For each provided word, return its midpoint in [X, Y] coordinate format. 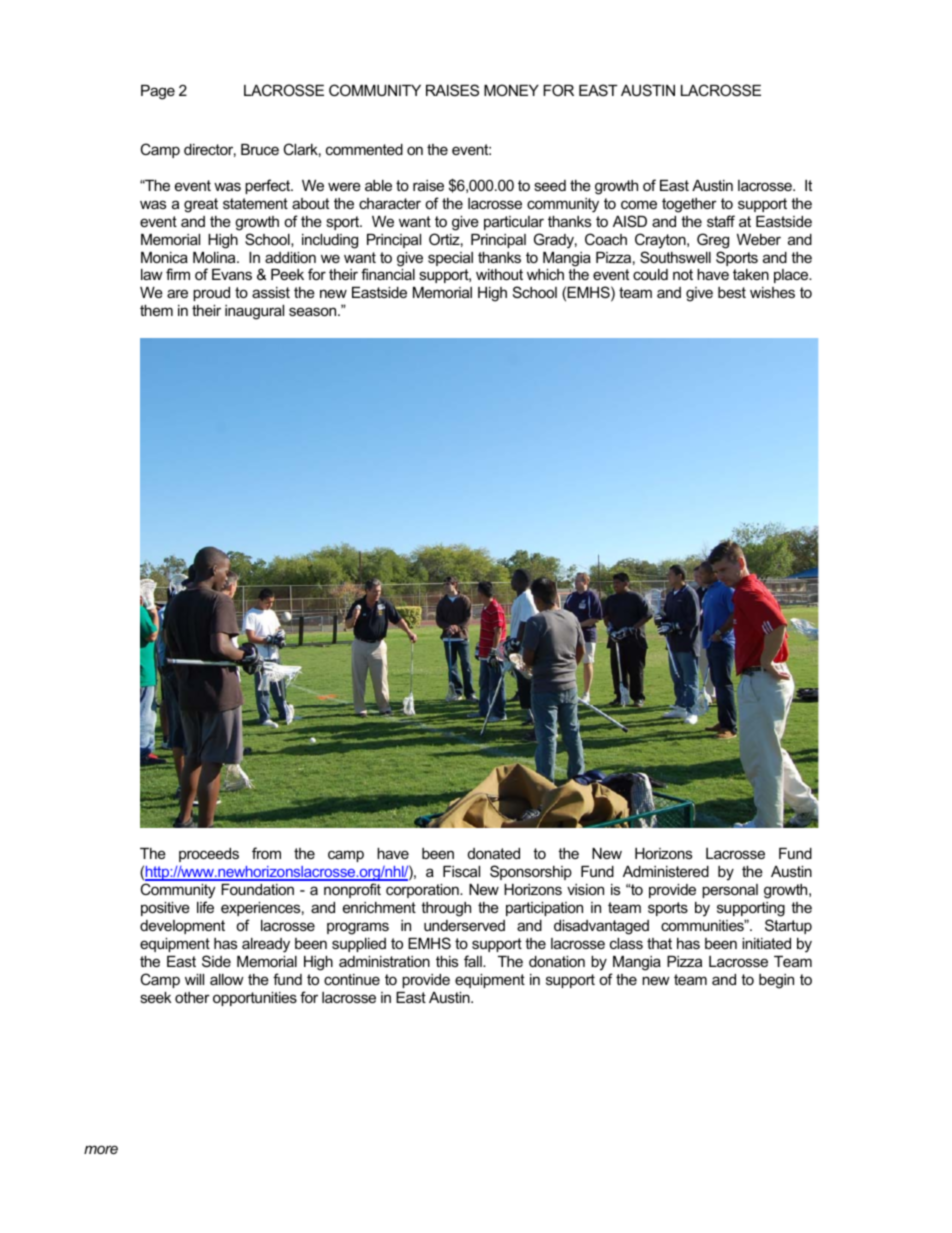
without [499, 274]
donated [494, 853]
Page [158, 92]
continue [352, 979]
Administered [666, 871]
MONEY [511, 90]
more [101, 1149]
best [732, 292]
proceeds [209, 855]
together [689, 205]
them [156, 310]
